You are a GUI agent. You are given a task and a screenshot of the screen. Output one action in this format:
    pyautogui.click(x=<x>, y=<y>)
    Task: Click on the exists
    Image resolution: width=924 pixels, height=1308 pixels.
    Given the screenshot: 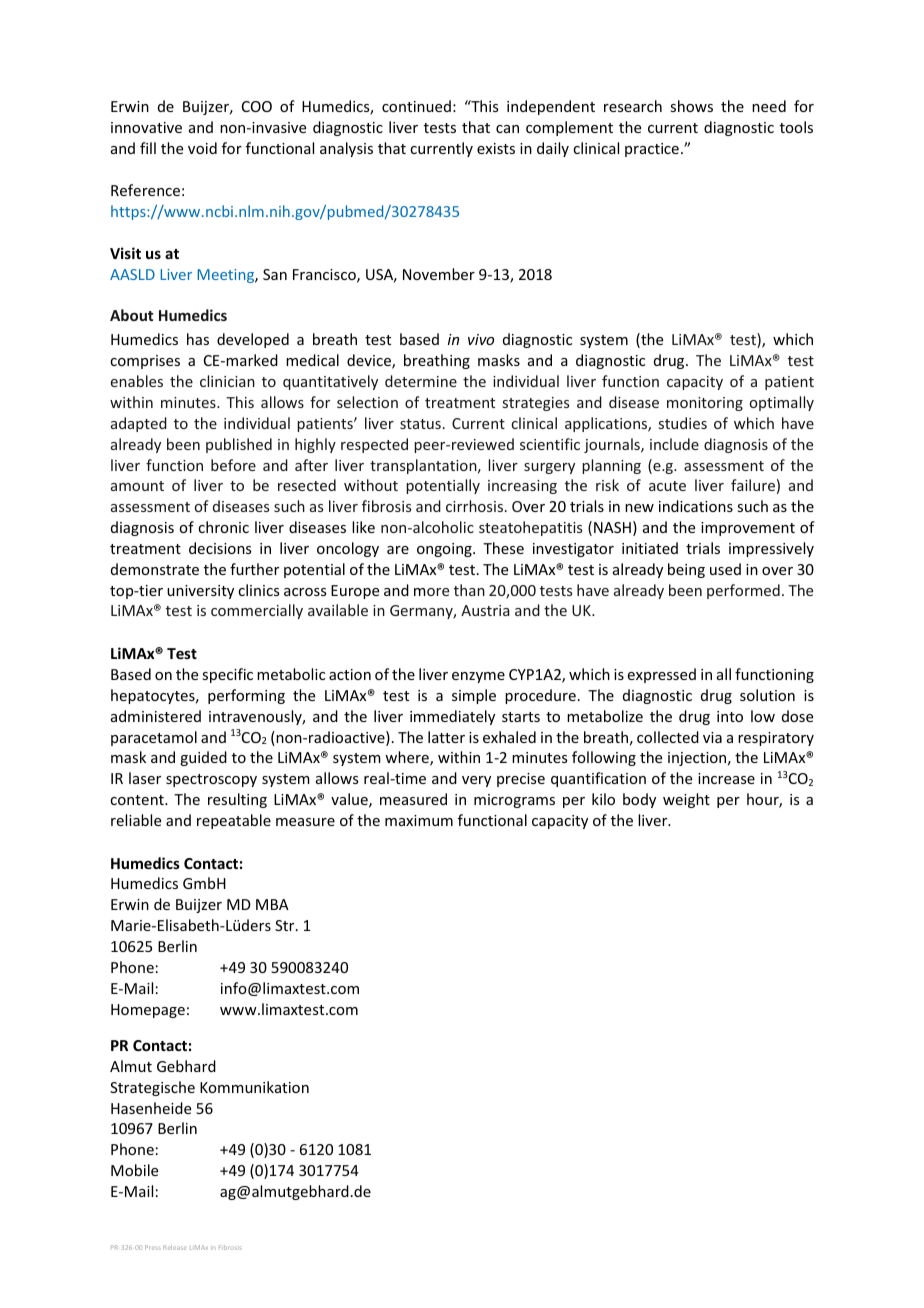 What is the action you would take?
    pyautogui.click(x=496, y=148)
